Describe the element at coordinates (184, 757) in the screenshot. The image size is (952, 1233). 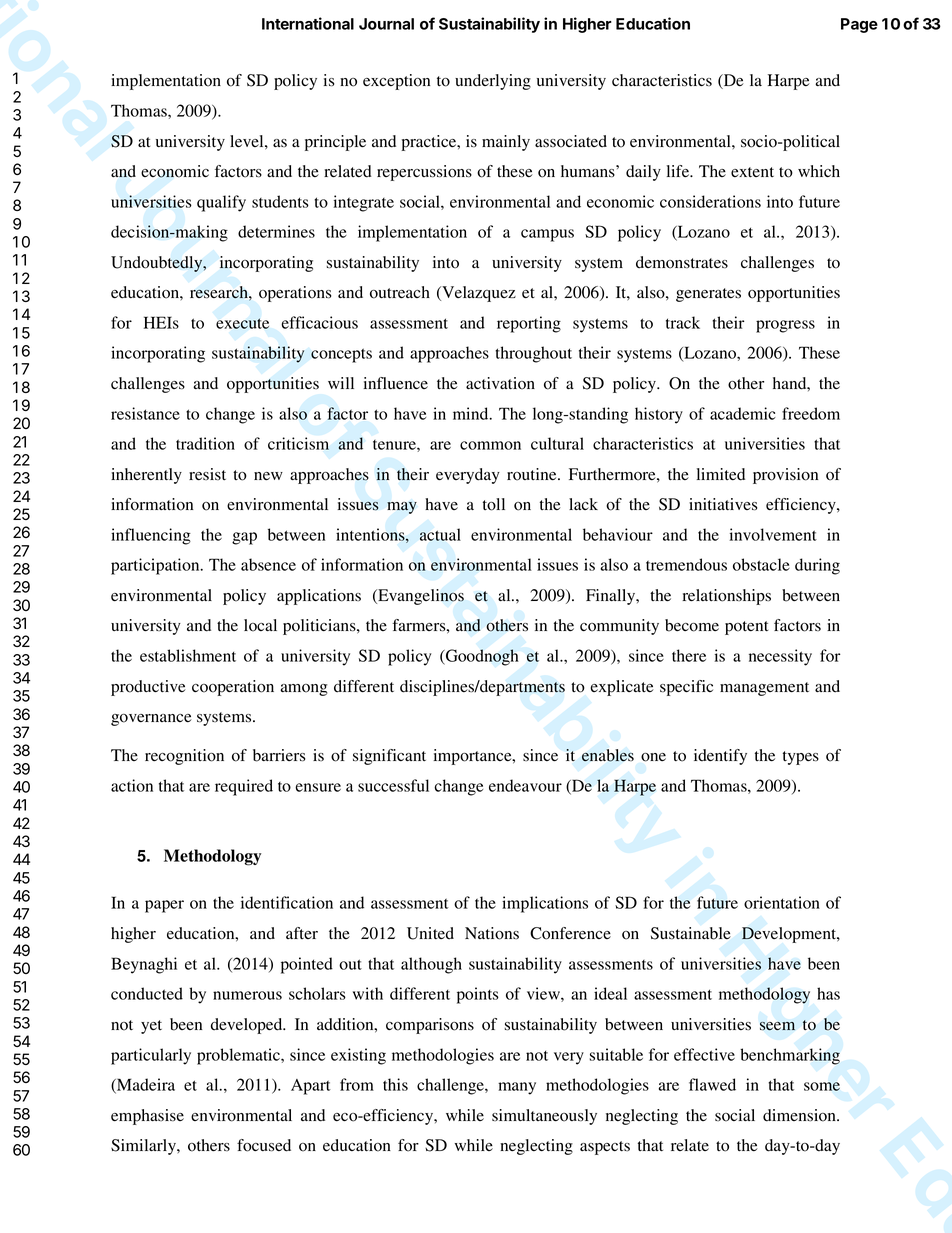
I see `recognition` at that location.
